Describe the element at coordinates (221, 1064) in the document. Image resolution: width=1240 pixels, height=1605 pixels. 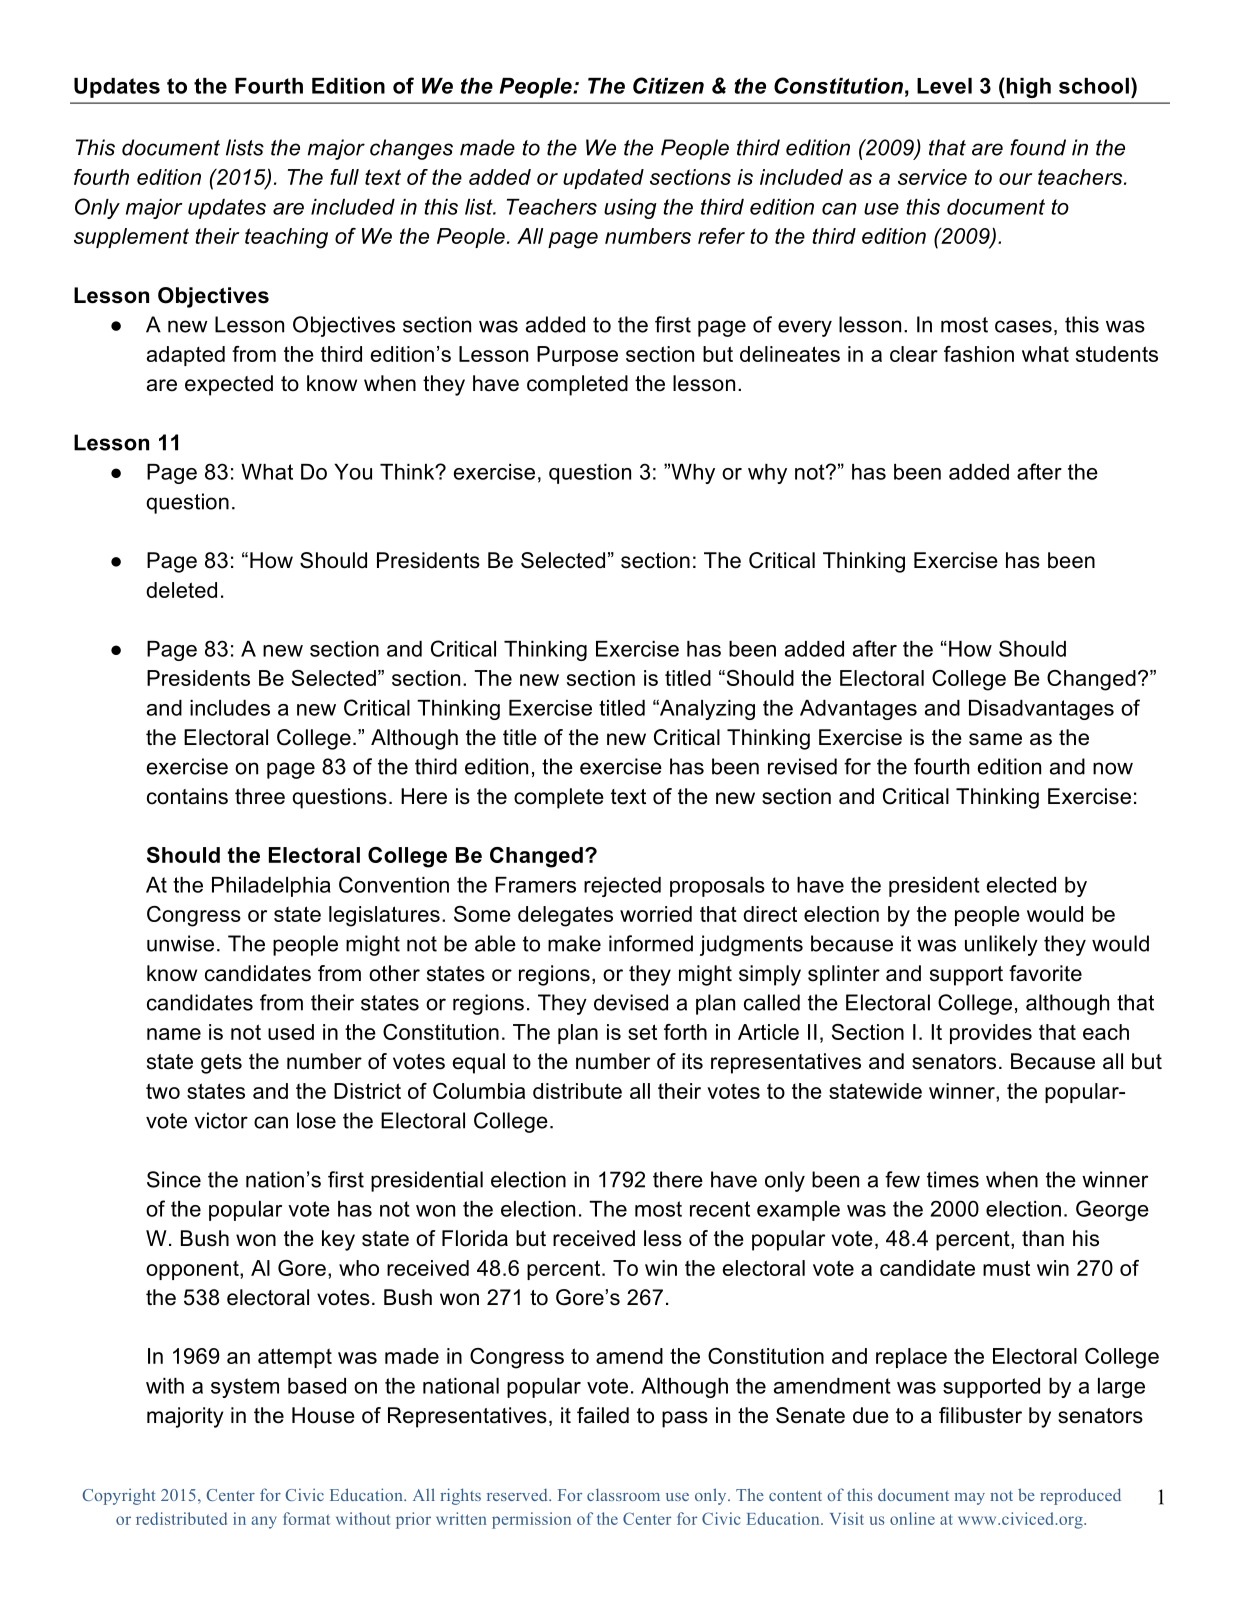
I see `gets` at that location.
